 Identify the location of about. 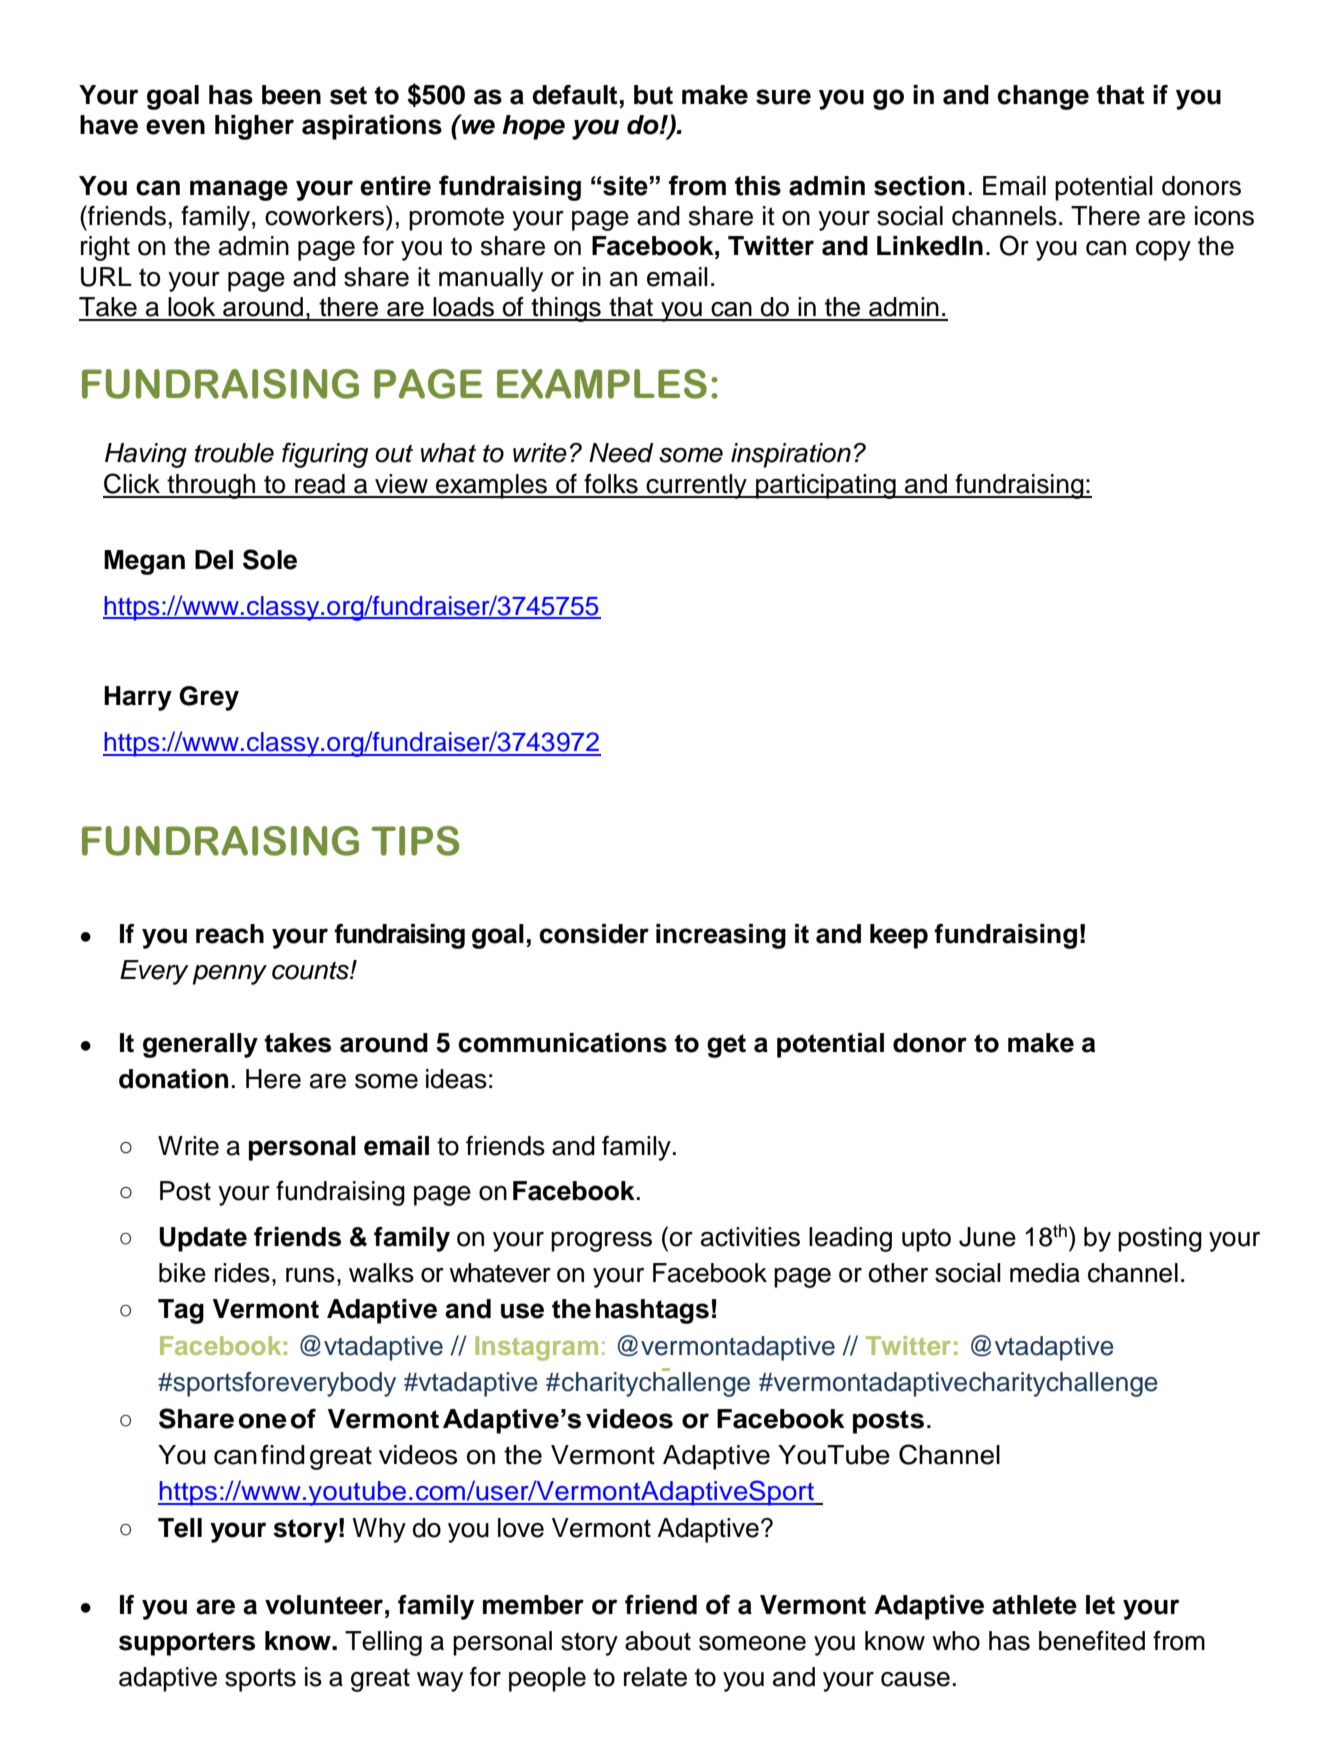
(658, 1641).
